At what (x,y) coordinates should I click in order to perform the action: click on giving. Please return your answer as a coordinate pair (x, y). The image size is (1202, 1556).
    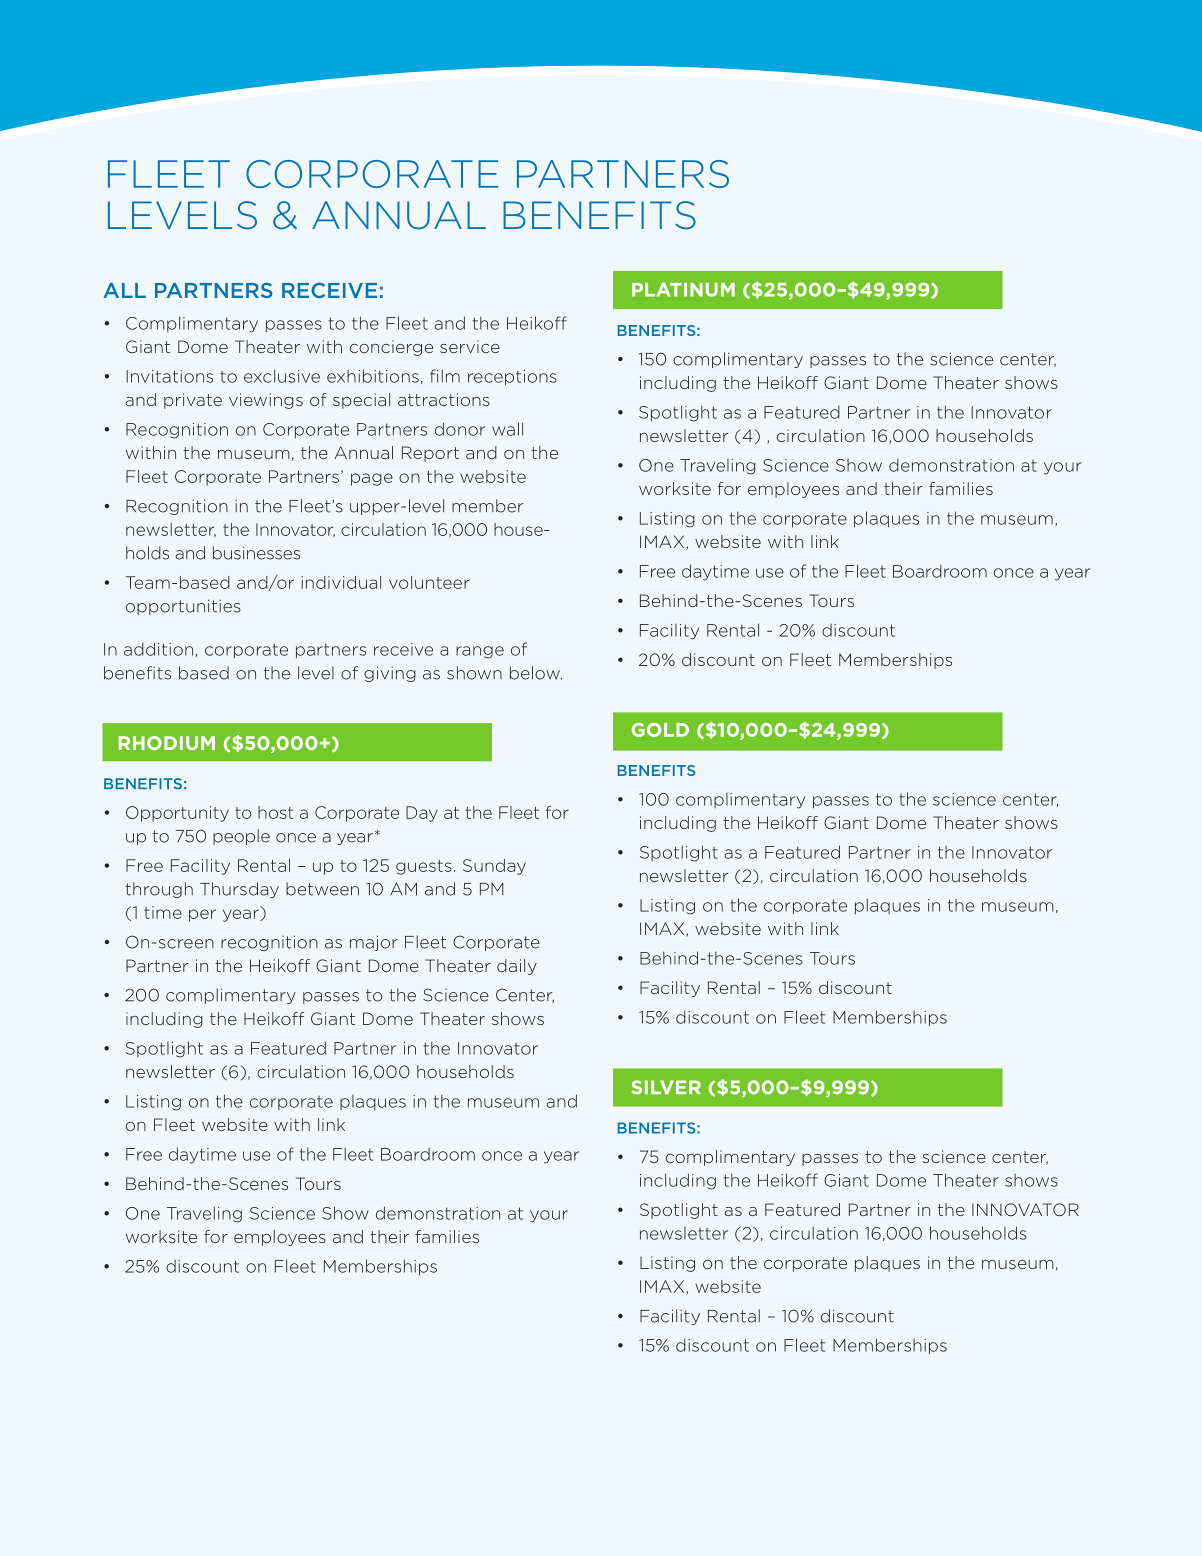
    Looking at the image, I should click on (390, 674).
